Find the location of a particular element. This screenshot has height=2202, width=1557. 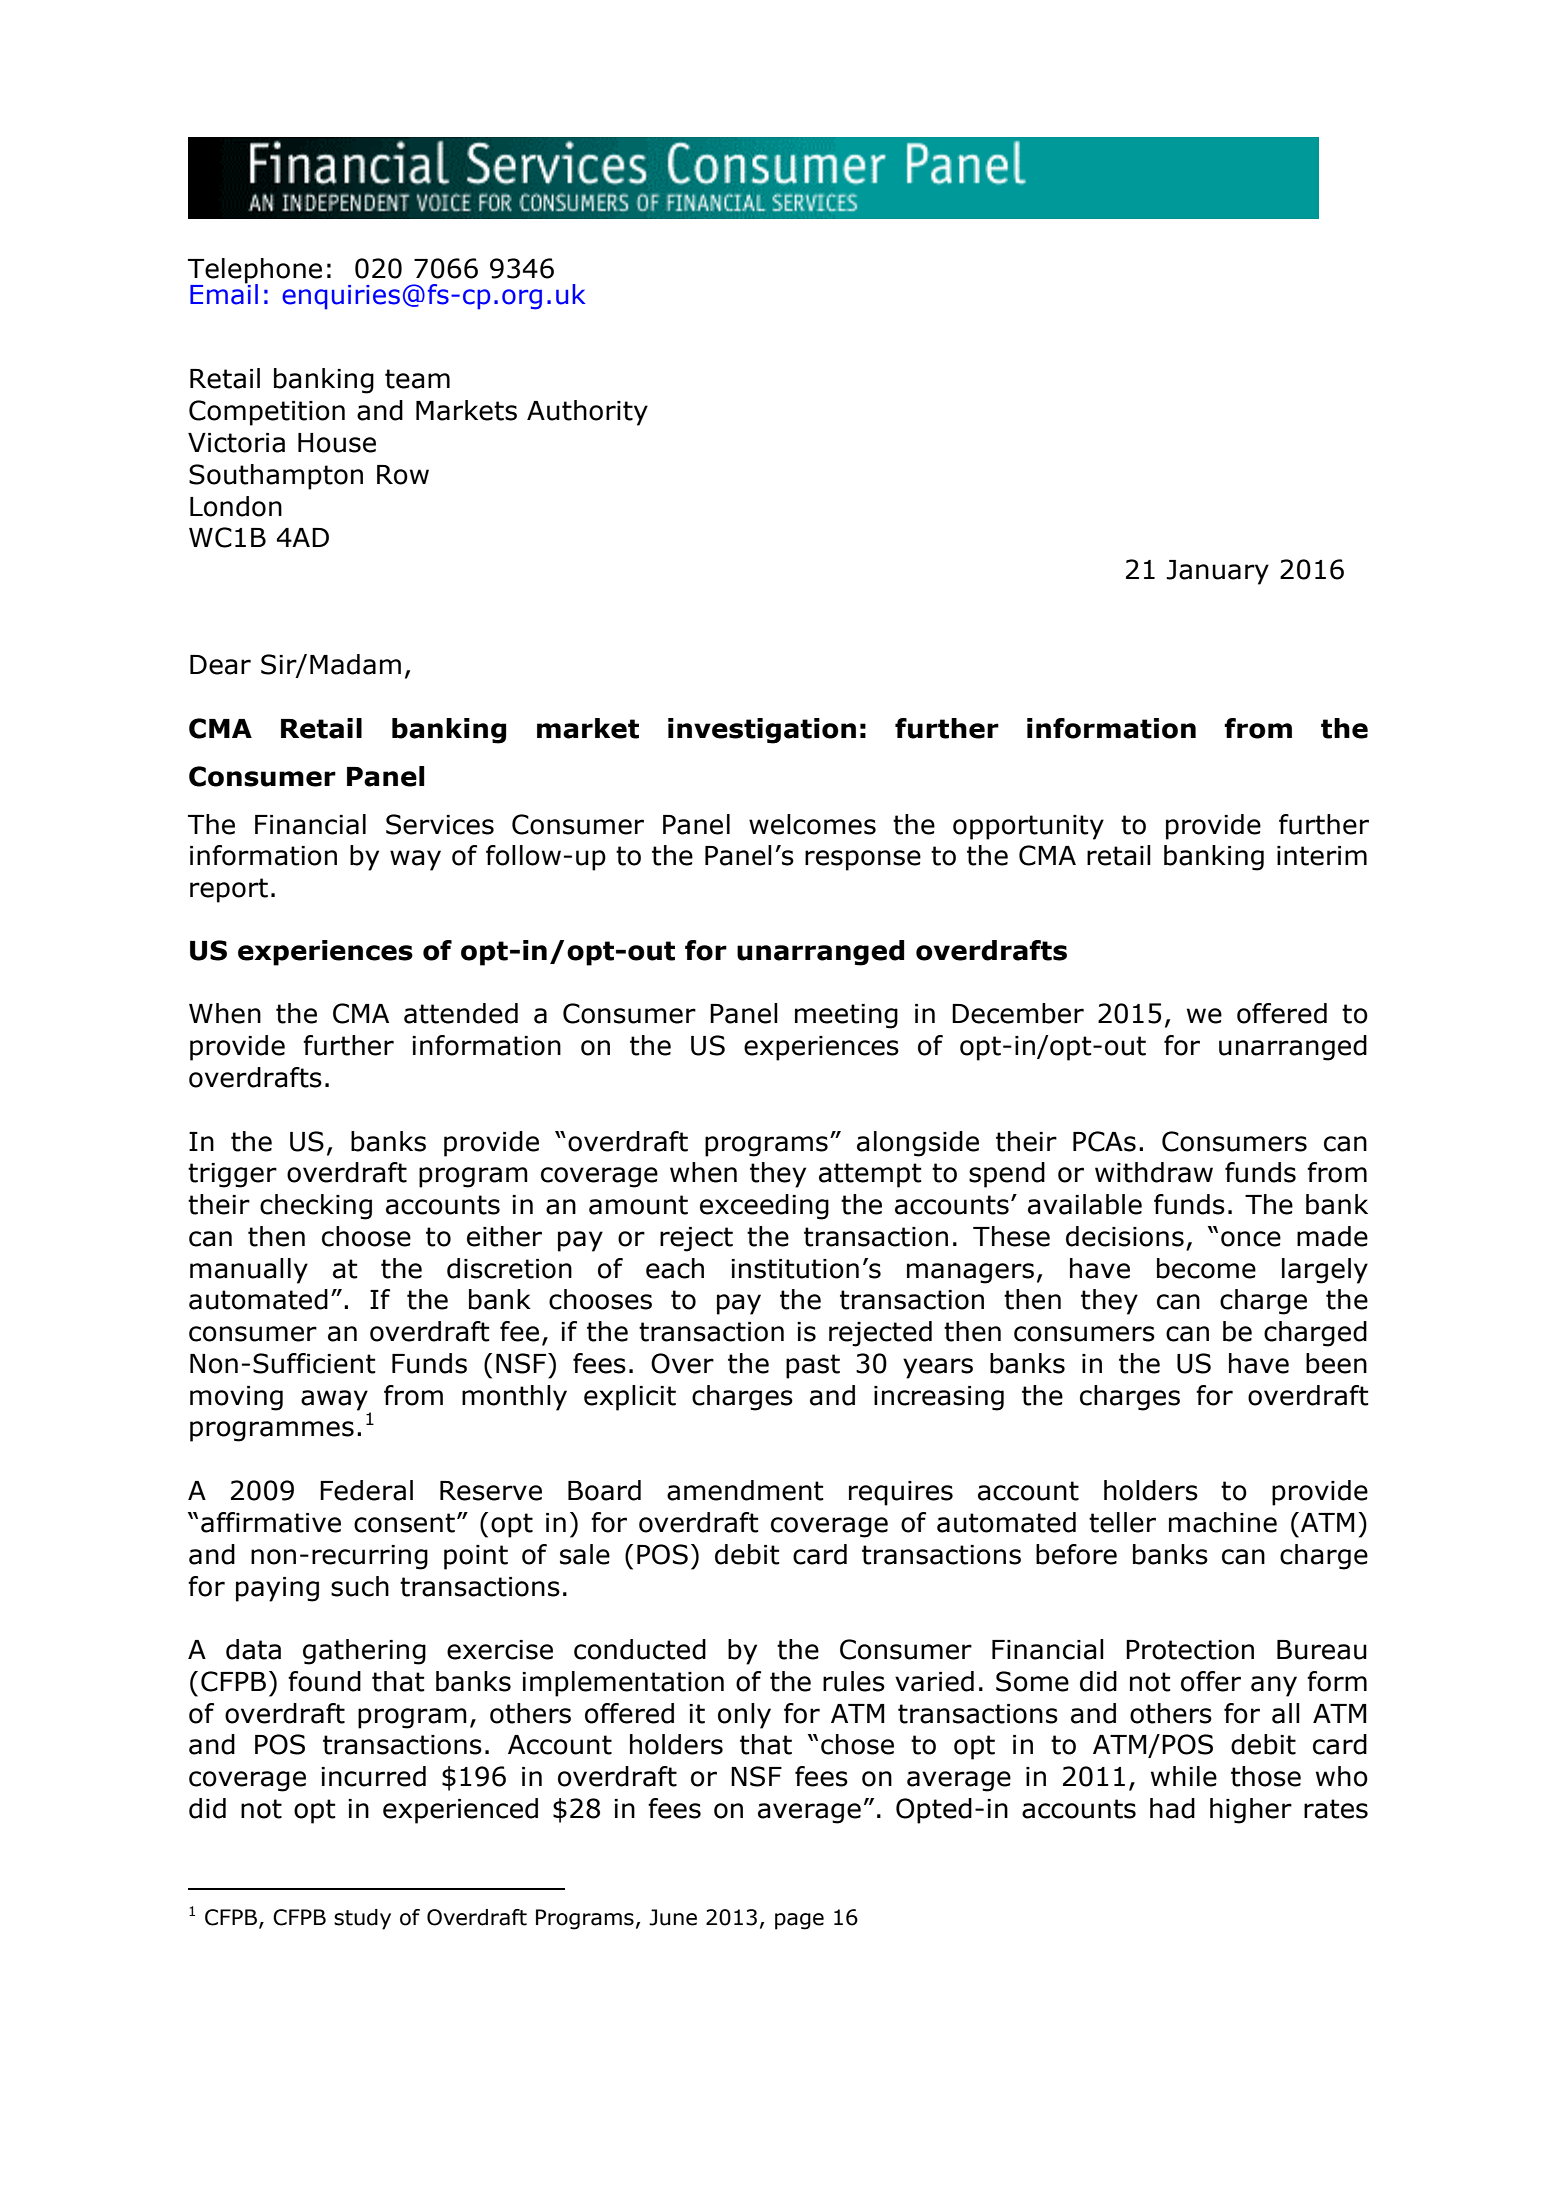

welcomes is located at coordinates (812, 824).
